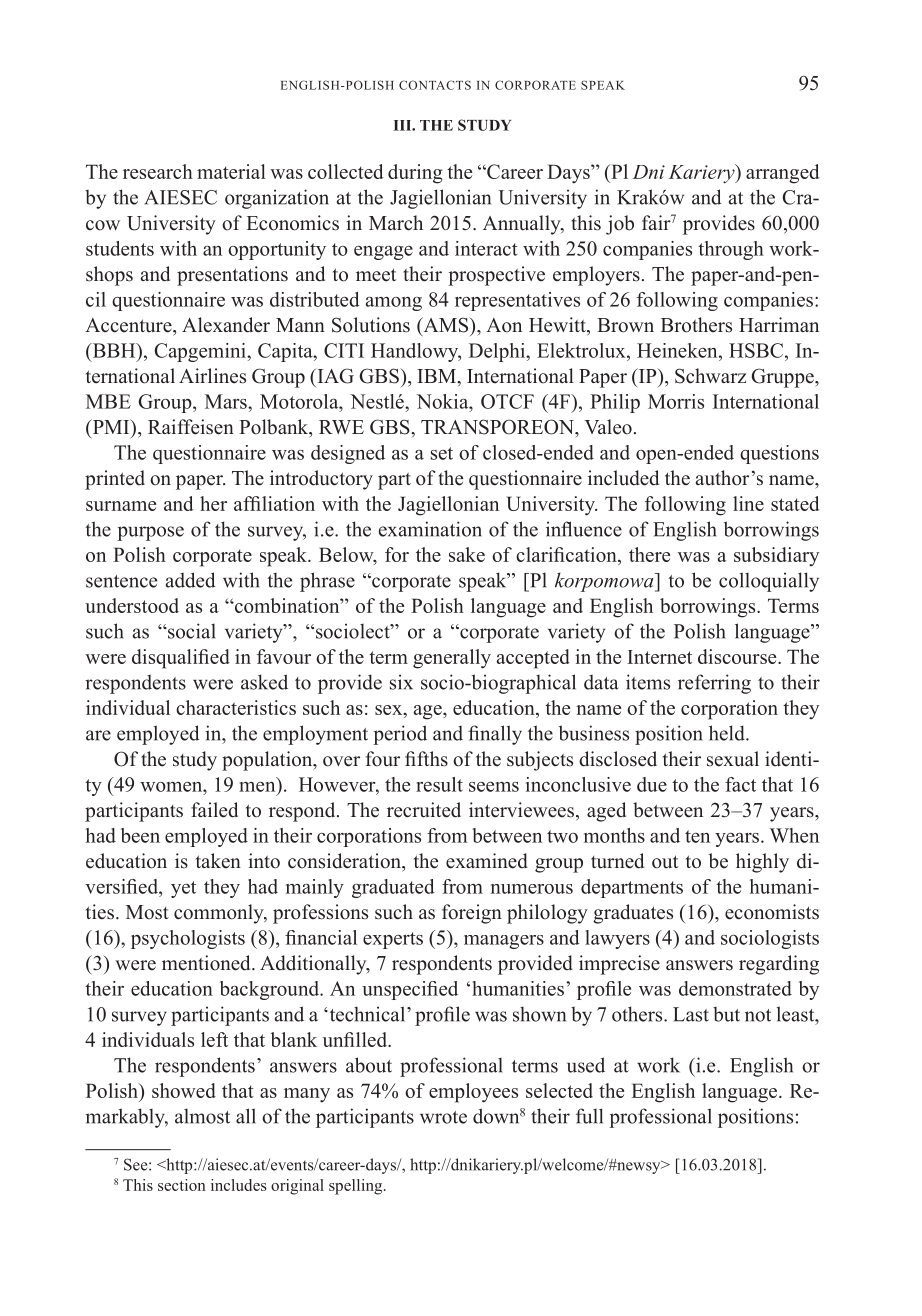 The width and height of the screenshot is (922, 1316). Describe the element at coordinates (218, 861) in the screenshot. I see `taken` at that location.
